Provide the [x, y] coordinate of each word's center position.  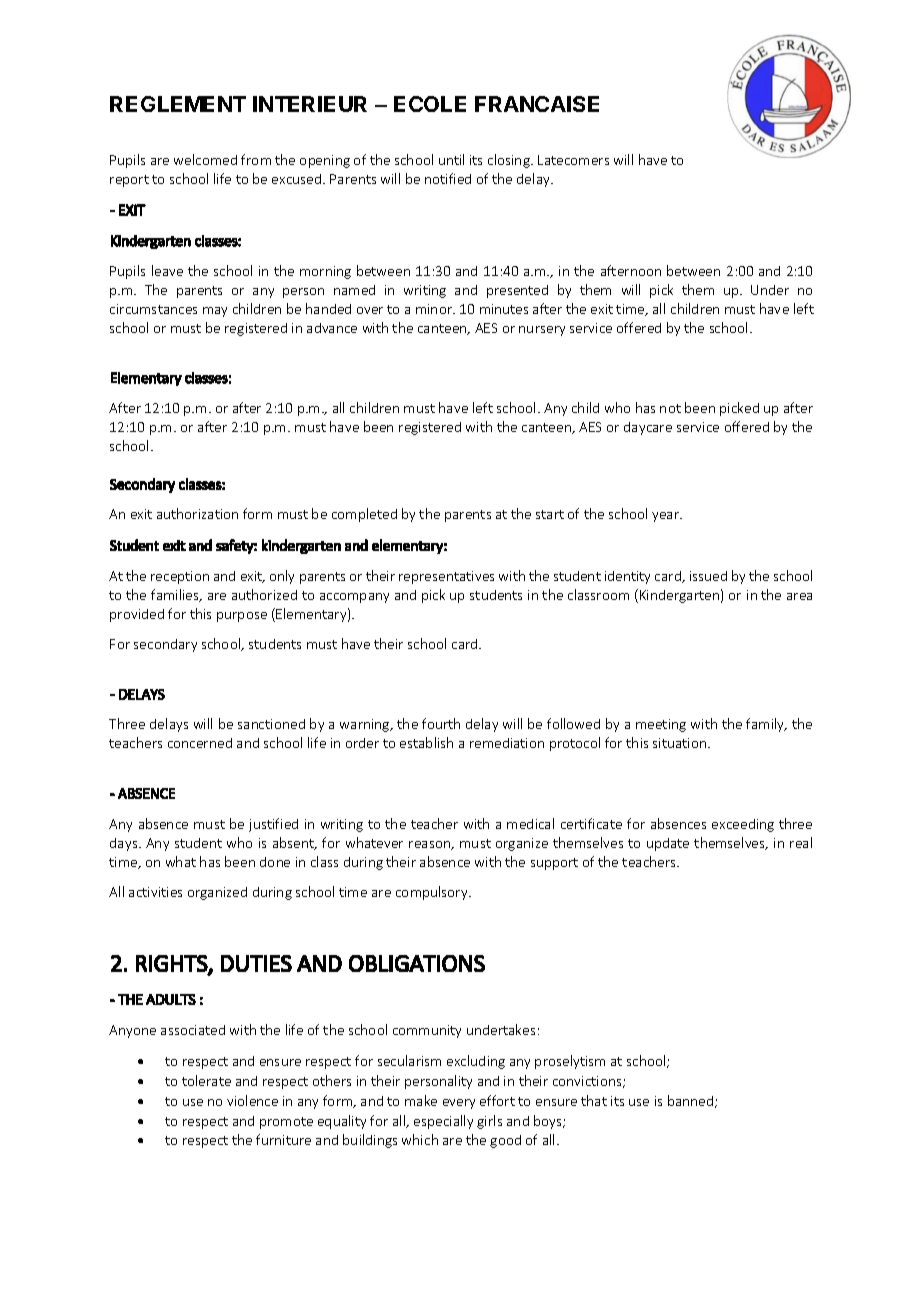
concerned [200, 743]
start [550, 514]
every [459, 1104]
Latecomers [573, 160]
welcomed [205, 159]
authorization [197, 513]
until [451, 159]
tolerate [206, 1080]
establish [426, 742]
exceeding [743, 825]
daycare [648, 428]
